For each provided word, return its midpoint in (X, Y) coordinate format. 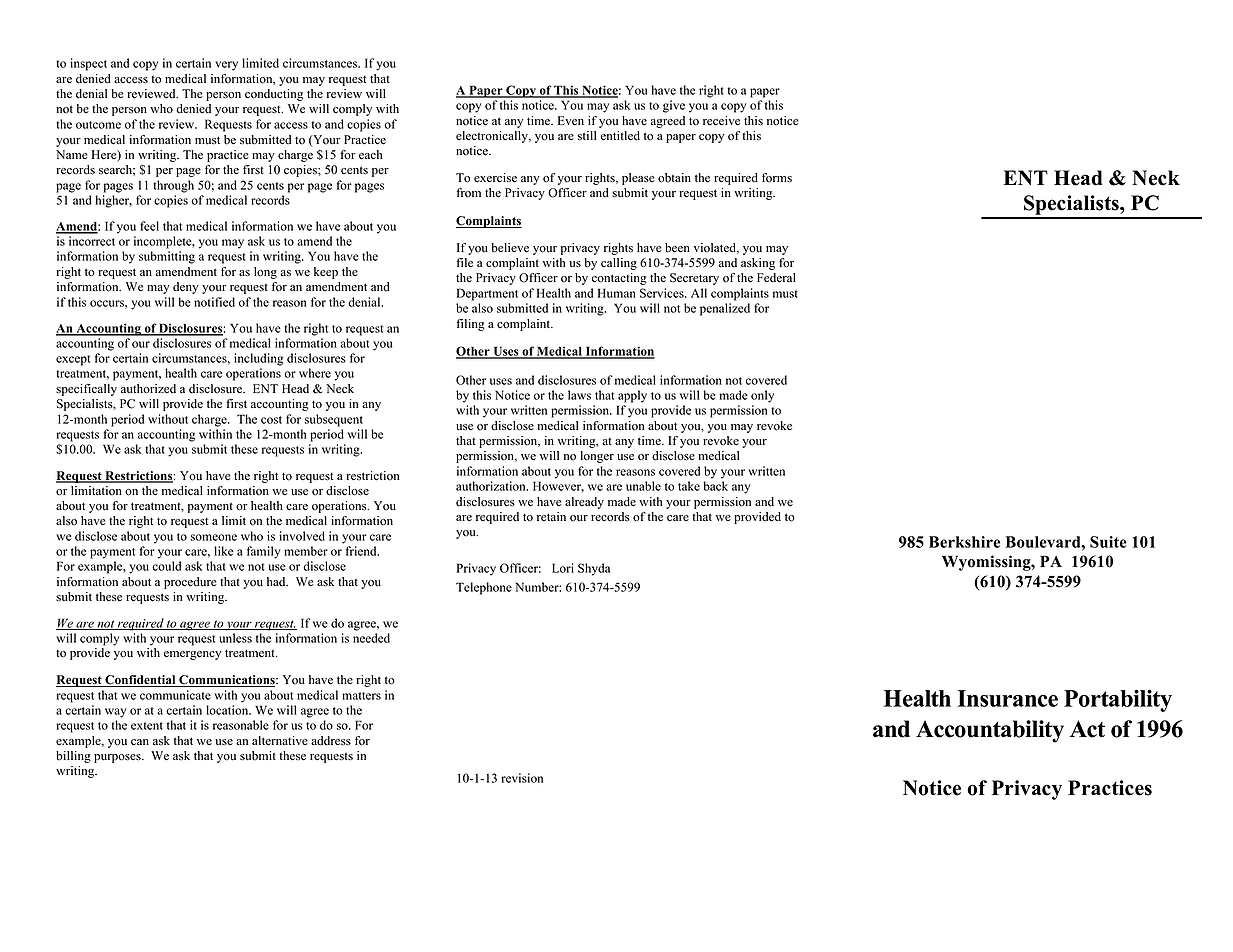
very (226, 66)
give (674, 106)
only (762, 396)
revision (522, 778)
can (140, 742)
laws (579, 395)
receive (721, 121)
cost (271, 420)
